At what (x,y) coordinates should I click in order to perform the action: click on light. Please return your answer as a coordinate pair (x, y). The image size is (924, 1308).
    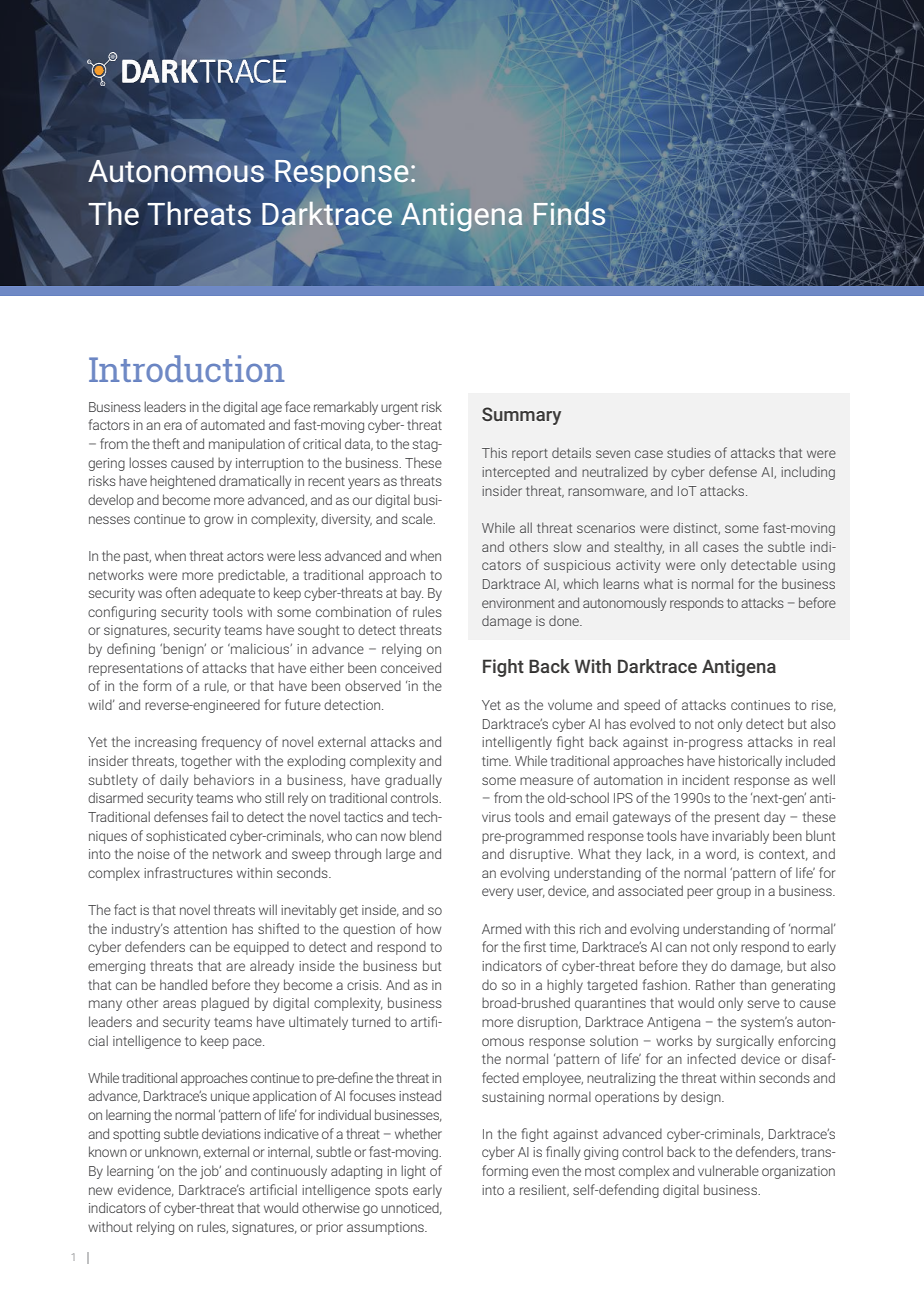
    Looking at the image, I should click on (413, 1172).
